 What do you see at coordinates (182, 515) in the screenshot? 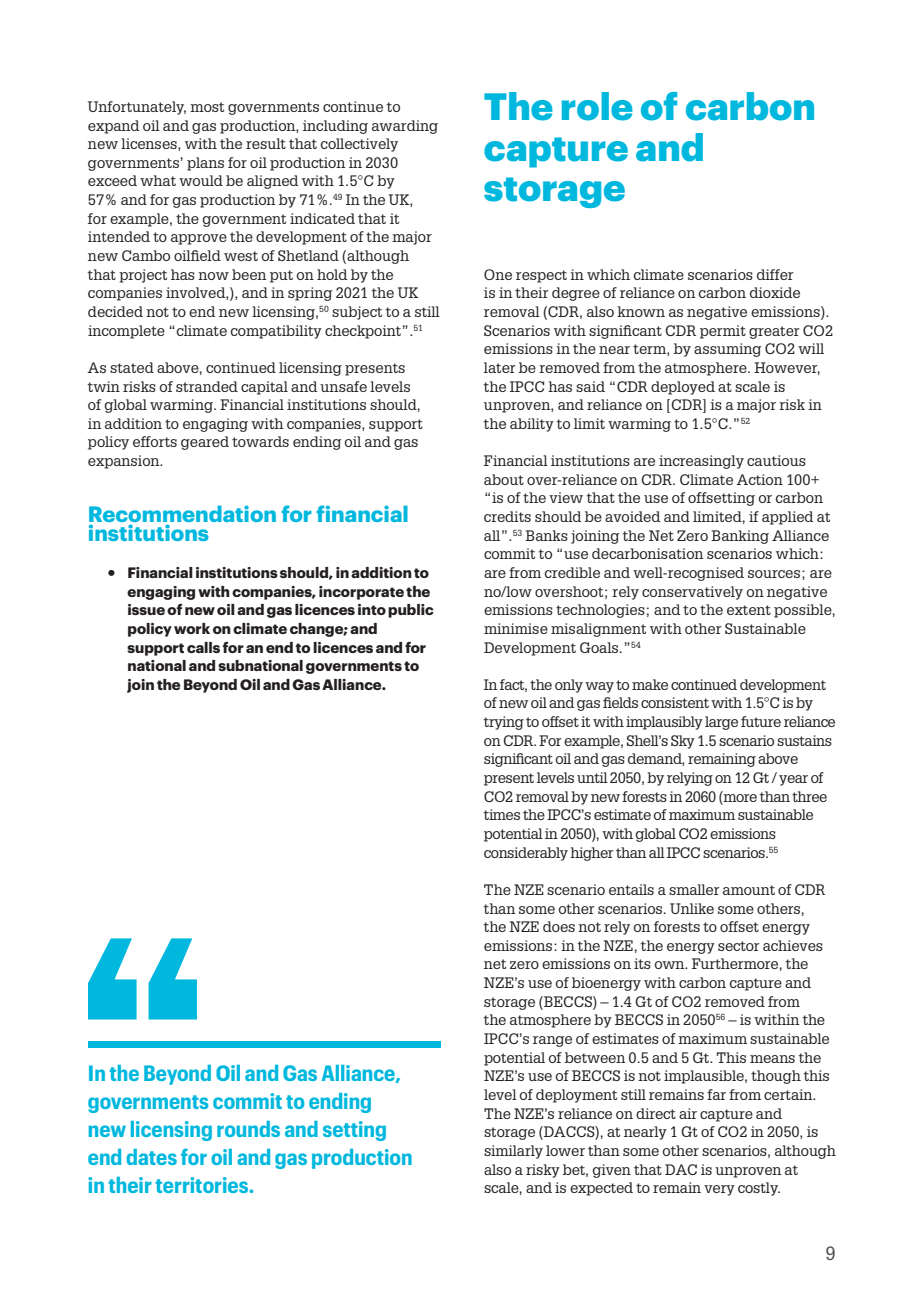
I see `Recommendation` at bounding box center [182, 515].
